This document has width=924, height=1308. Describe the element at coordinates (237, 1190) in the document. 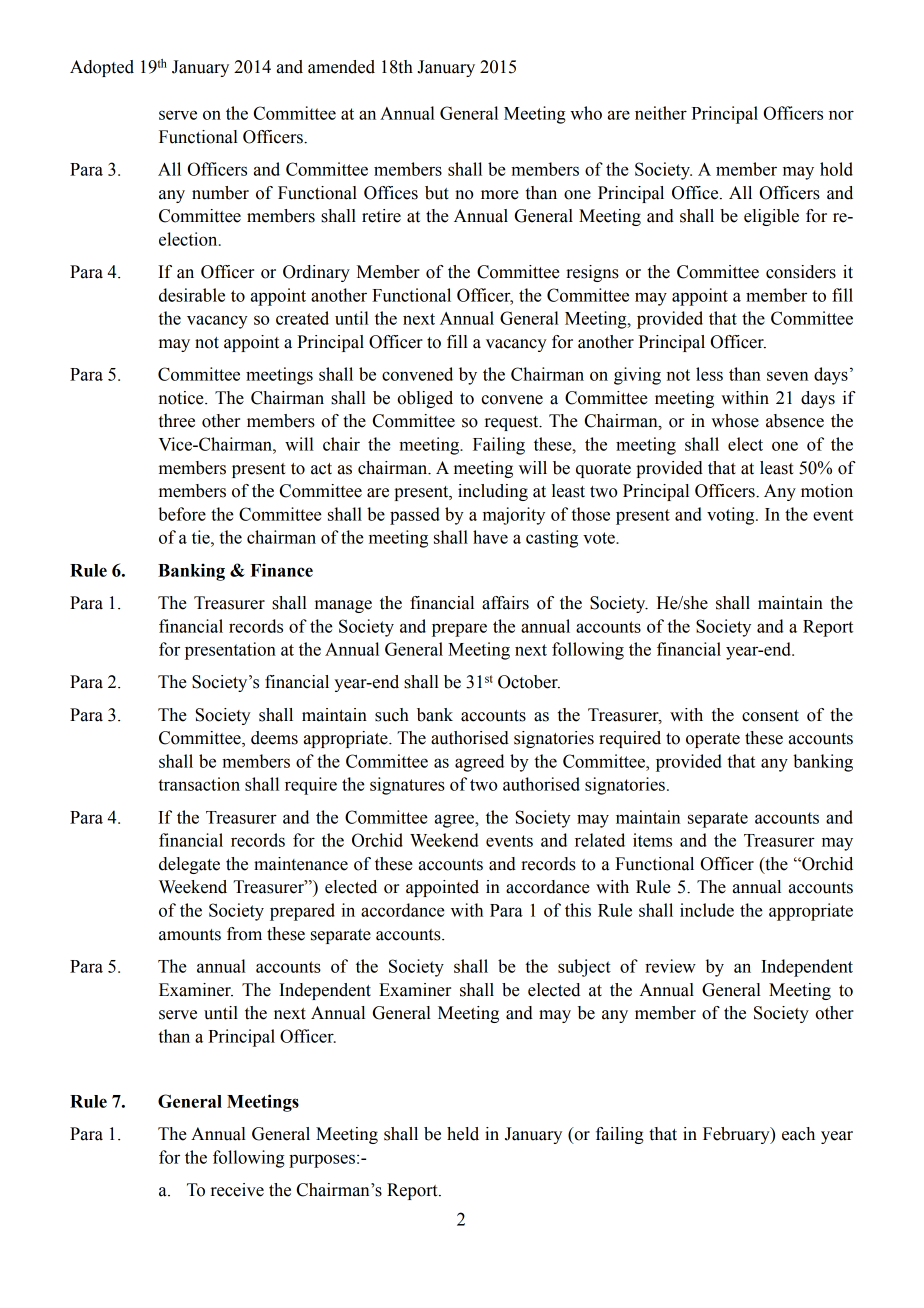

I see `receive` at that location.
